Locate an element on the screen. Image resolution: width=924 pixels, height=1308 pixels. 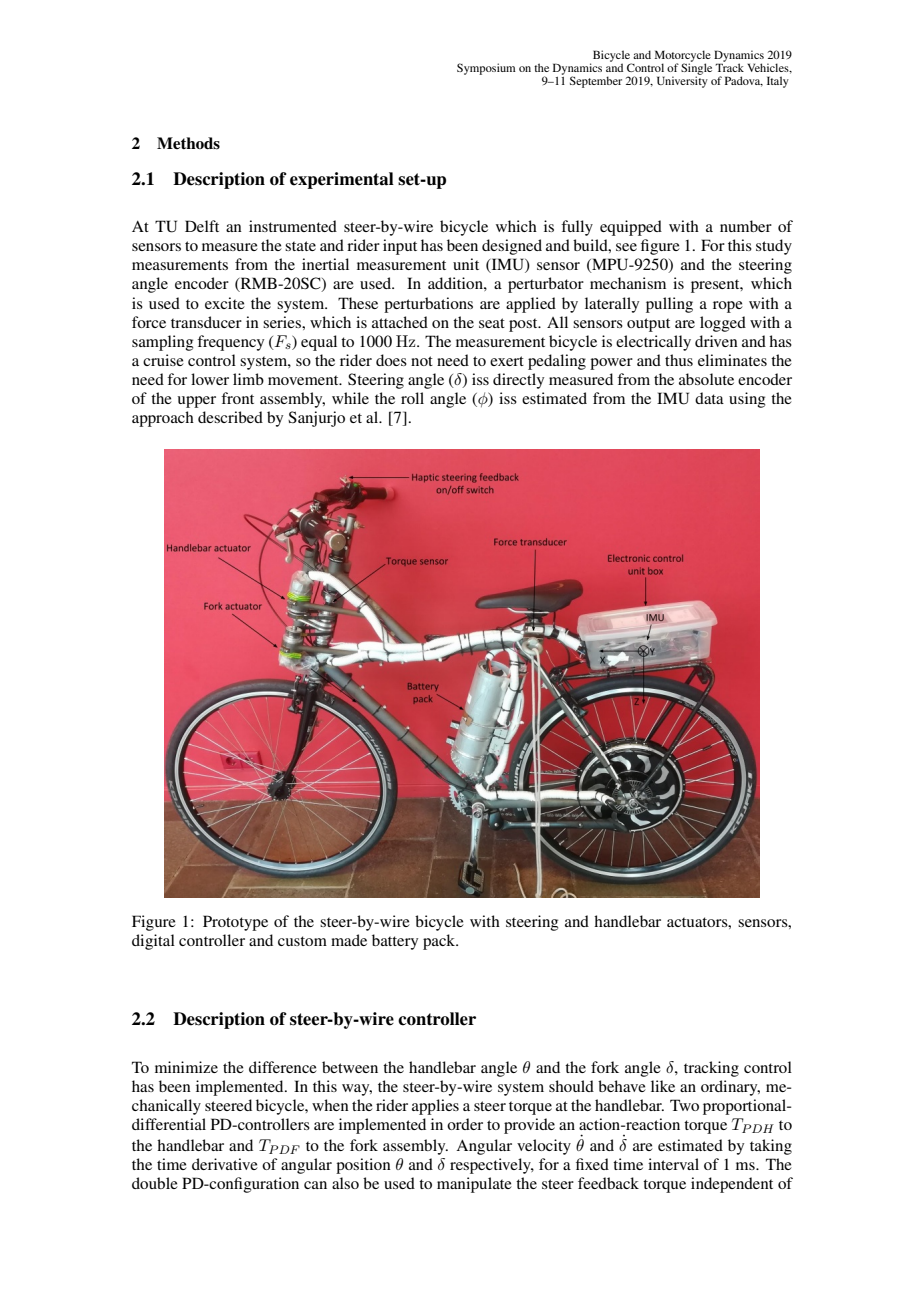
described is located at coordinates (230, 417).
